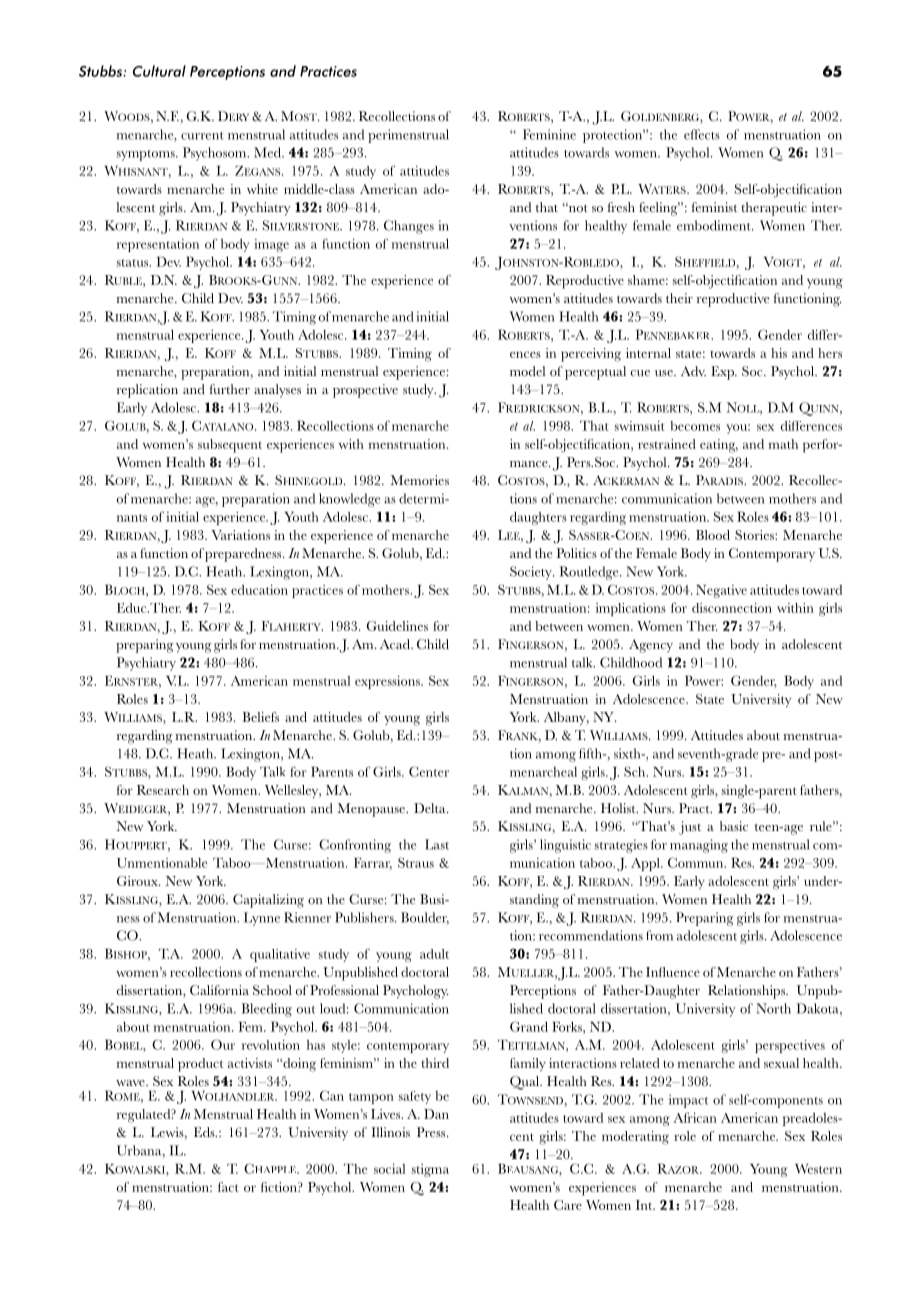 Image resolution: width=921 pixels, height=1316 pixels. Describe the element at coordinates (430, 1170) in the screenshot. I see `stigma` at that location.
